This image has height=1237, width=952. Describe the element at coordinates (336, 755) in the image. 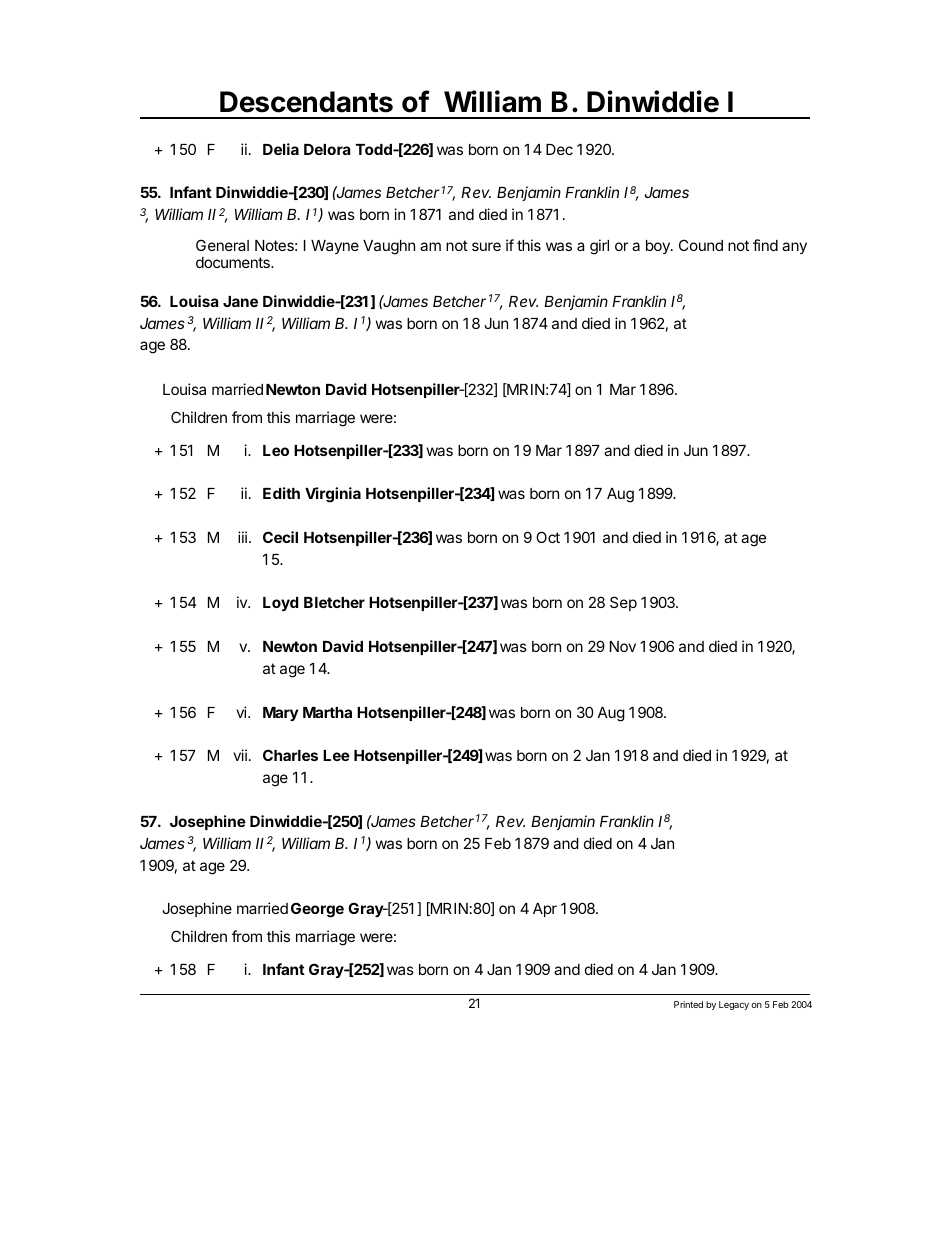

I see `Lee` at that location.
